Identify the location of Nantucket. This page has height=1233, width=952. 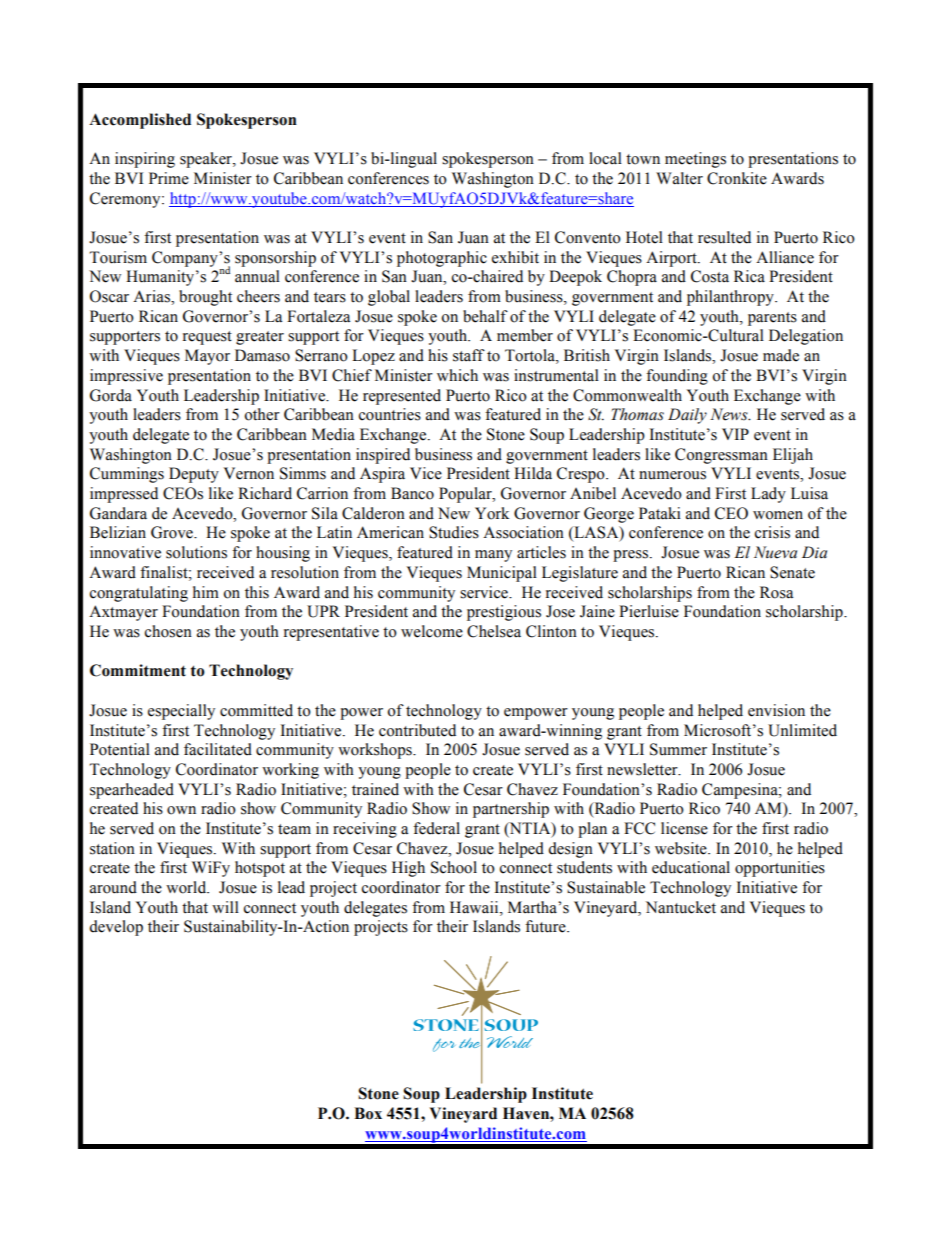
(681, 907).
